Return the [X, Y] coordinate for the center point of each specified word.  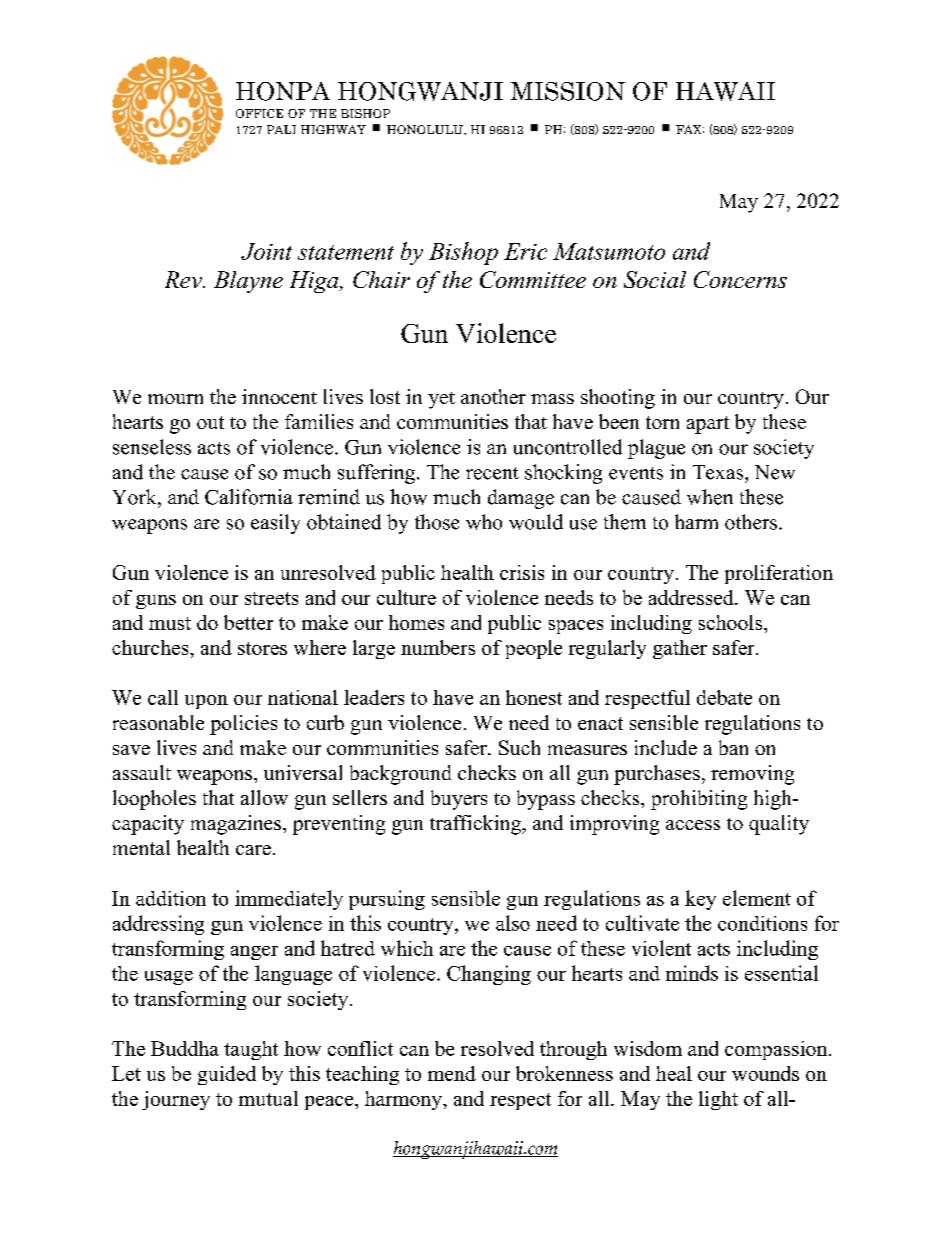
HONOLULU [426, 129]
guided [227, 1075]
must [170, 623]
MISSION [568, 91]
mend [452, 1073]
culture [406, 597]
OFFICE [259, 113]
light [718, 1100]
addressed [692, 597]
